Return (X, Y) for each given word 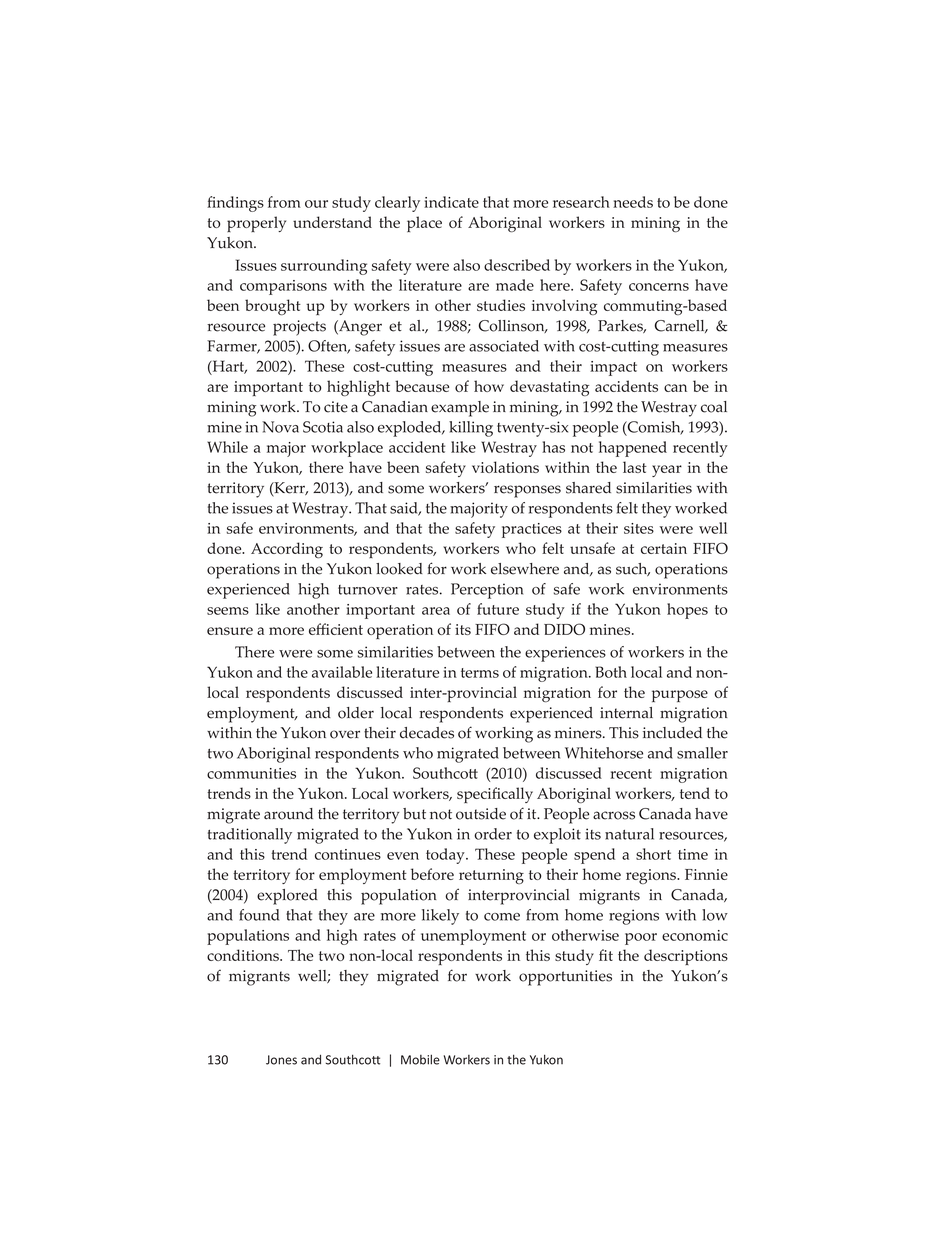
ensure (230, 631)
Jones (281, 1060)
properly (256, 224)
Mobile (420, 1059)
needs (633, 202)
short (653, 854)
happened (633, 449)
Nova (280, 427)
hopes (687, 611)
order (493, 834)
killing (471, 429)
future (498, 609)
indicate (451, 202)
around (288, 814)
